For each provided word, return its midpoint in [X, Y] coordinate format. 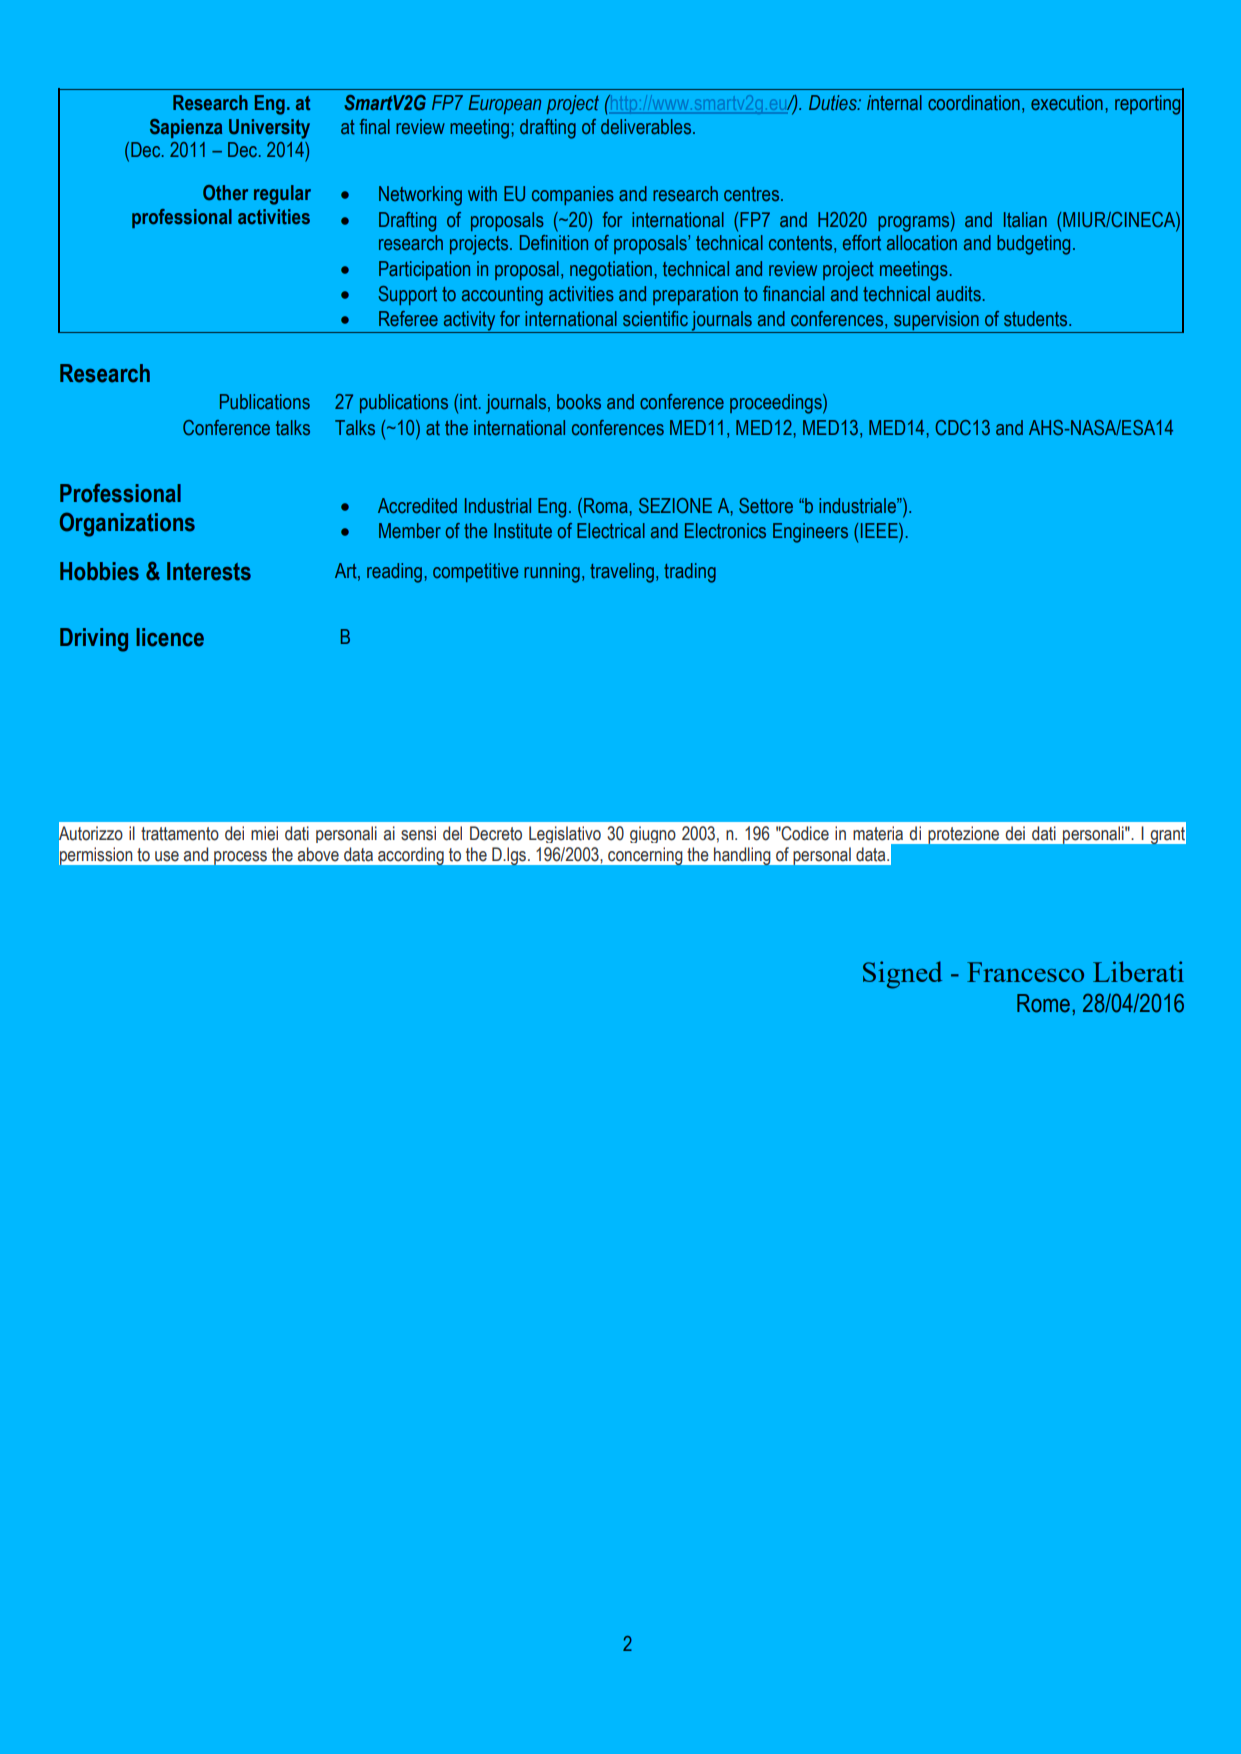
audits [958, 294]
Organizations [127, 524]
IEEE [880, 532]
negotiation [612, 271]
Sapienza [186, 128]
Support [407, 295]
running [552, 573]
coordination [974, 103]
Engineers [810, 533]
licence [170, 637]
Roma [607, 505]
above [318, 854]
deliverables [647, 127]
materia [878, 833]
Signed [902, 975]
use [167, 856]
